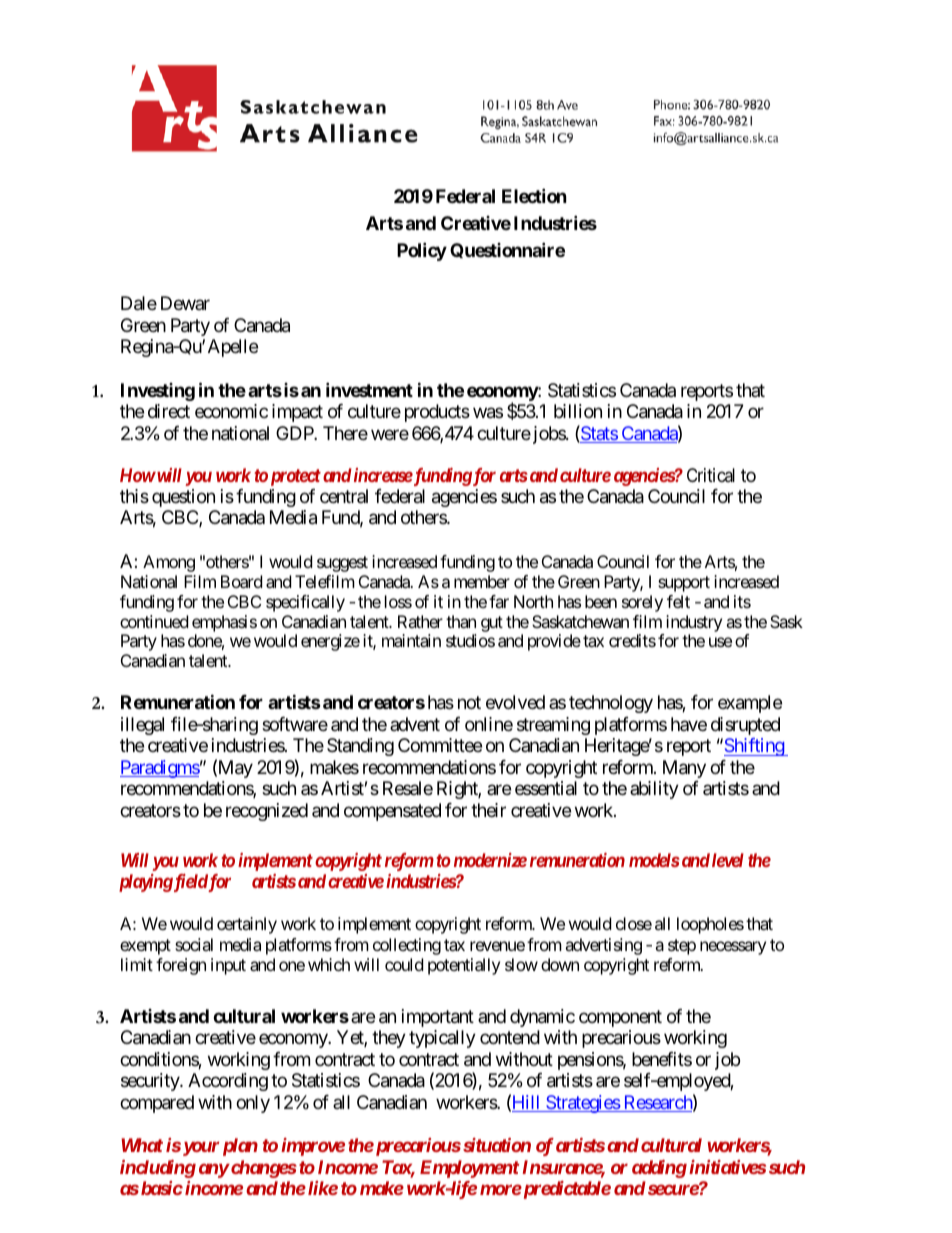 Image resolution: width=952 pixels, height=1233 pixels. I want to click on recognized, so click(267, 812).
